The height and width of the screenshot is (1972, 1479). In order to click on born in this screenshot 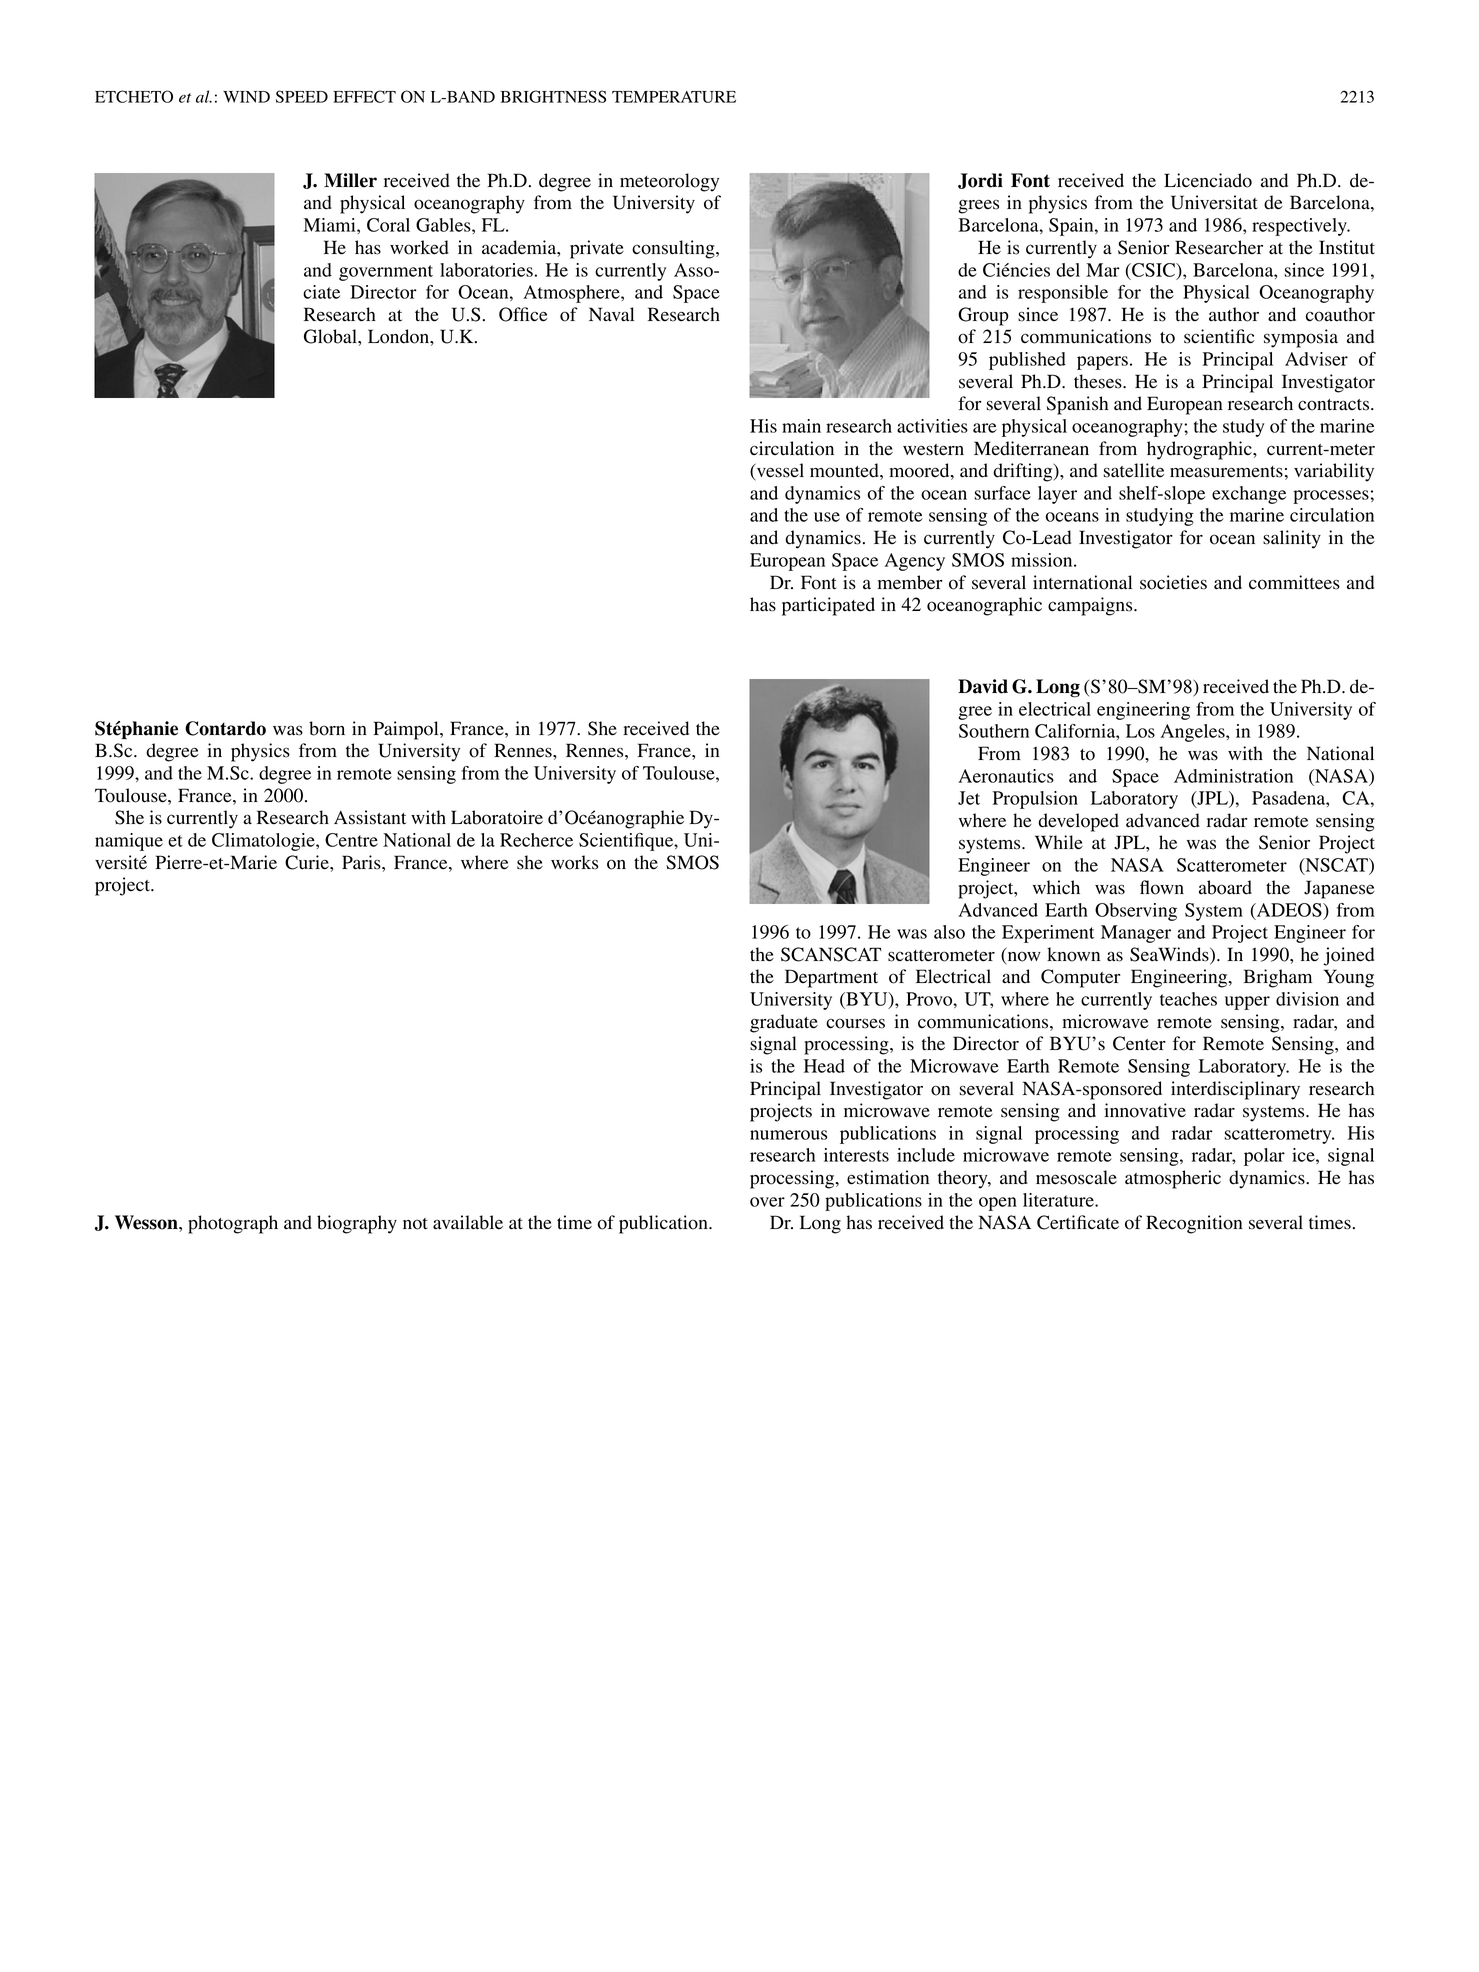, I will do `click(327, 728)`.
